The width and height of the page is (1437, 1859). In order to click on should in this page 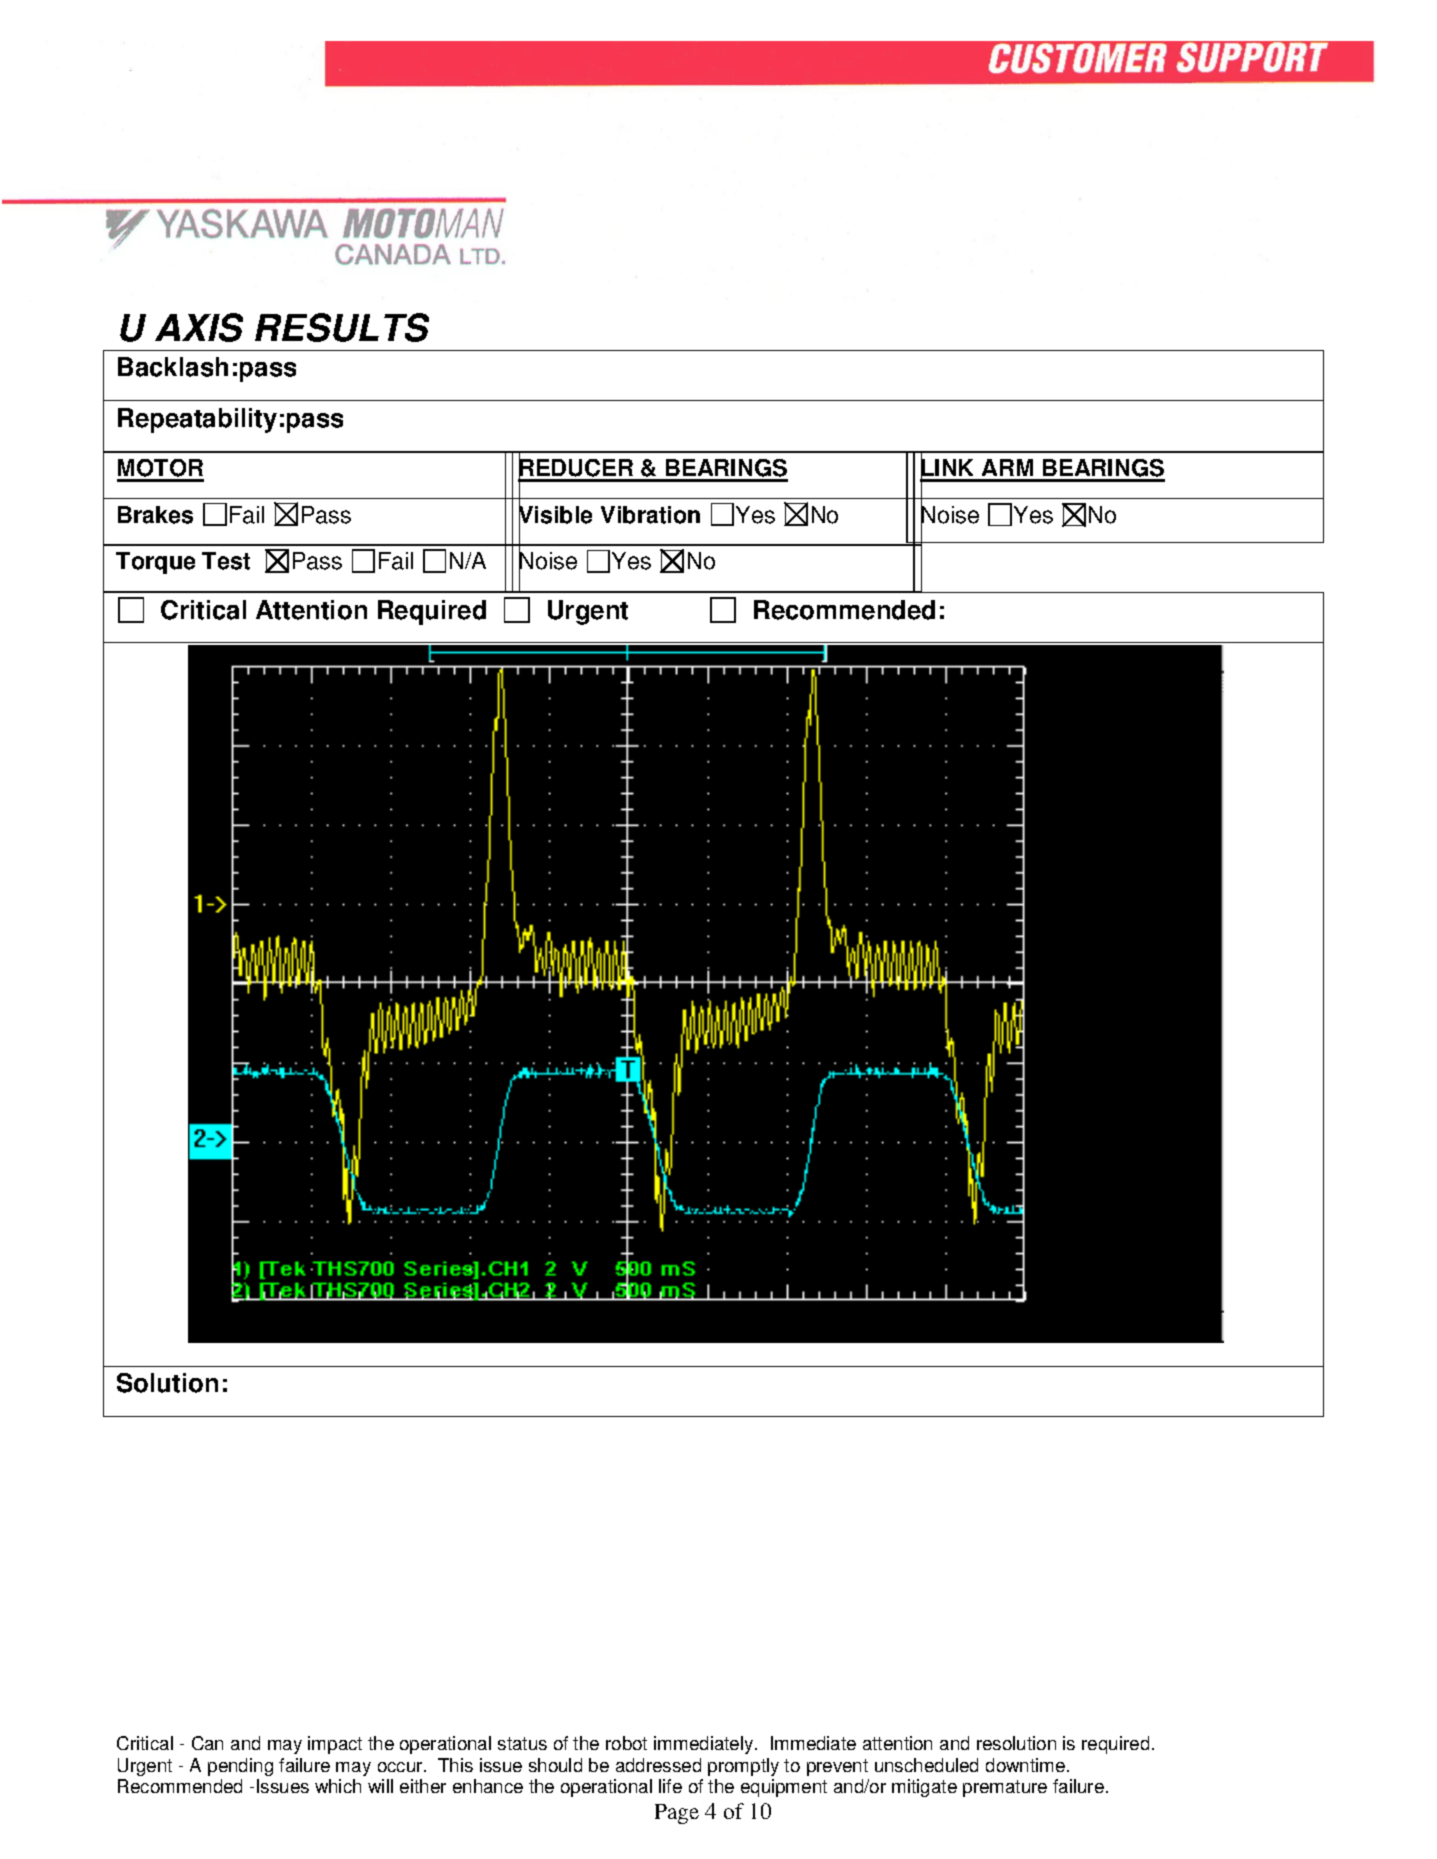, I will do `click(555, 1765)`.
